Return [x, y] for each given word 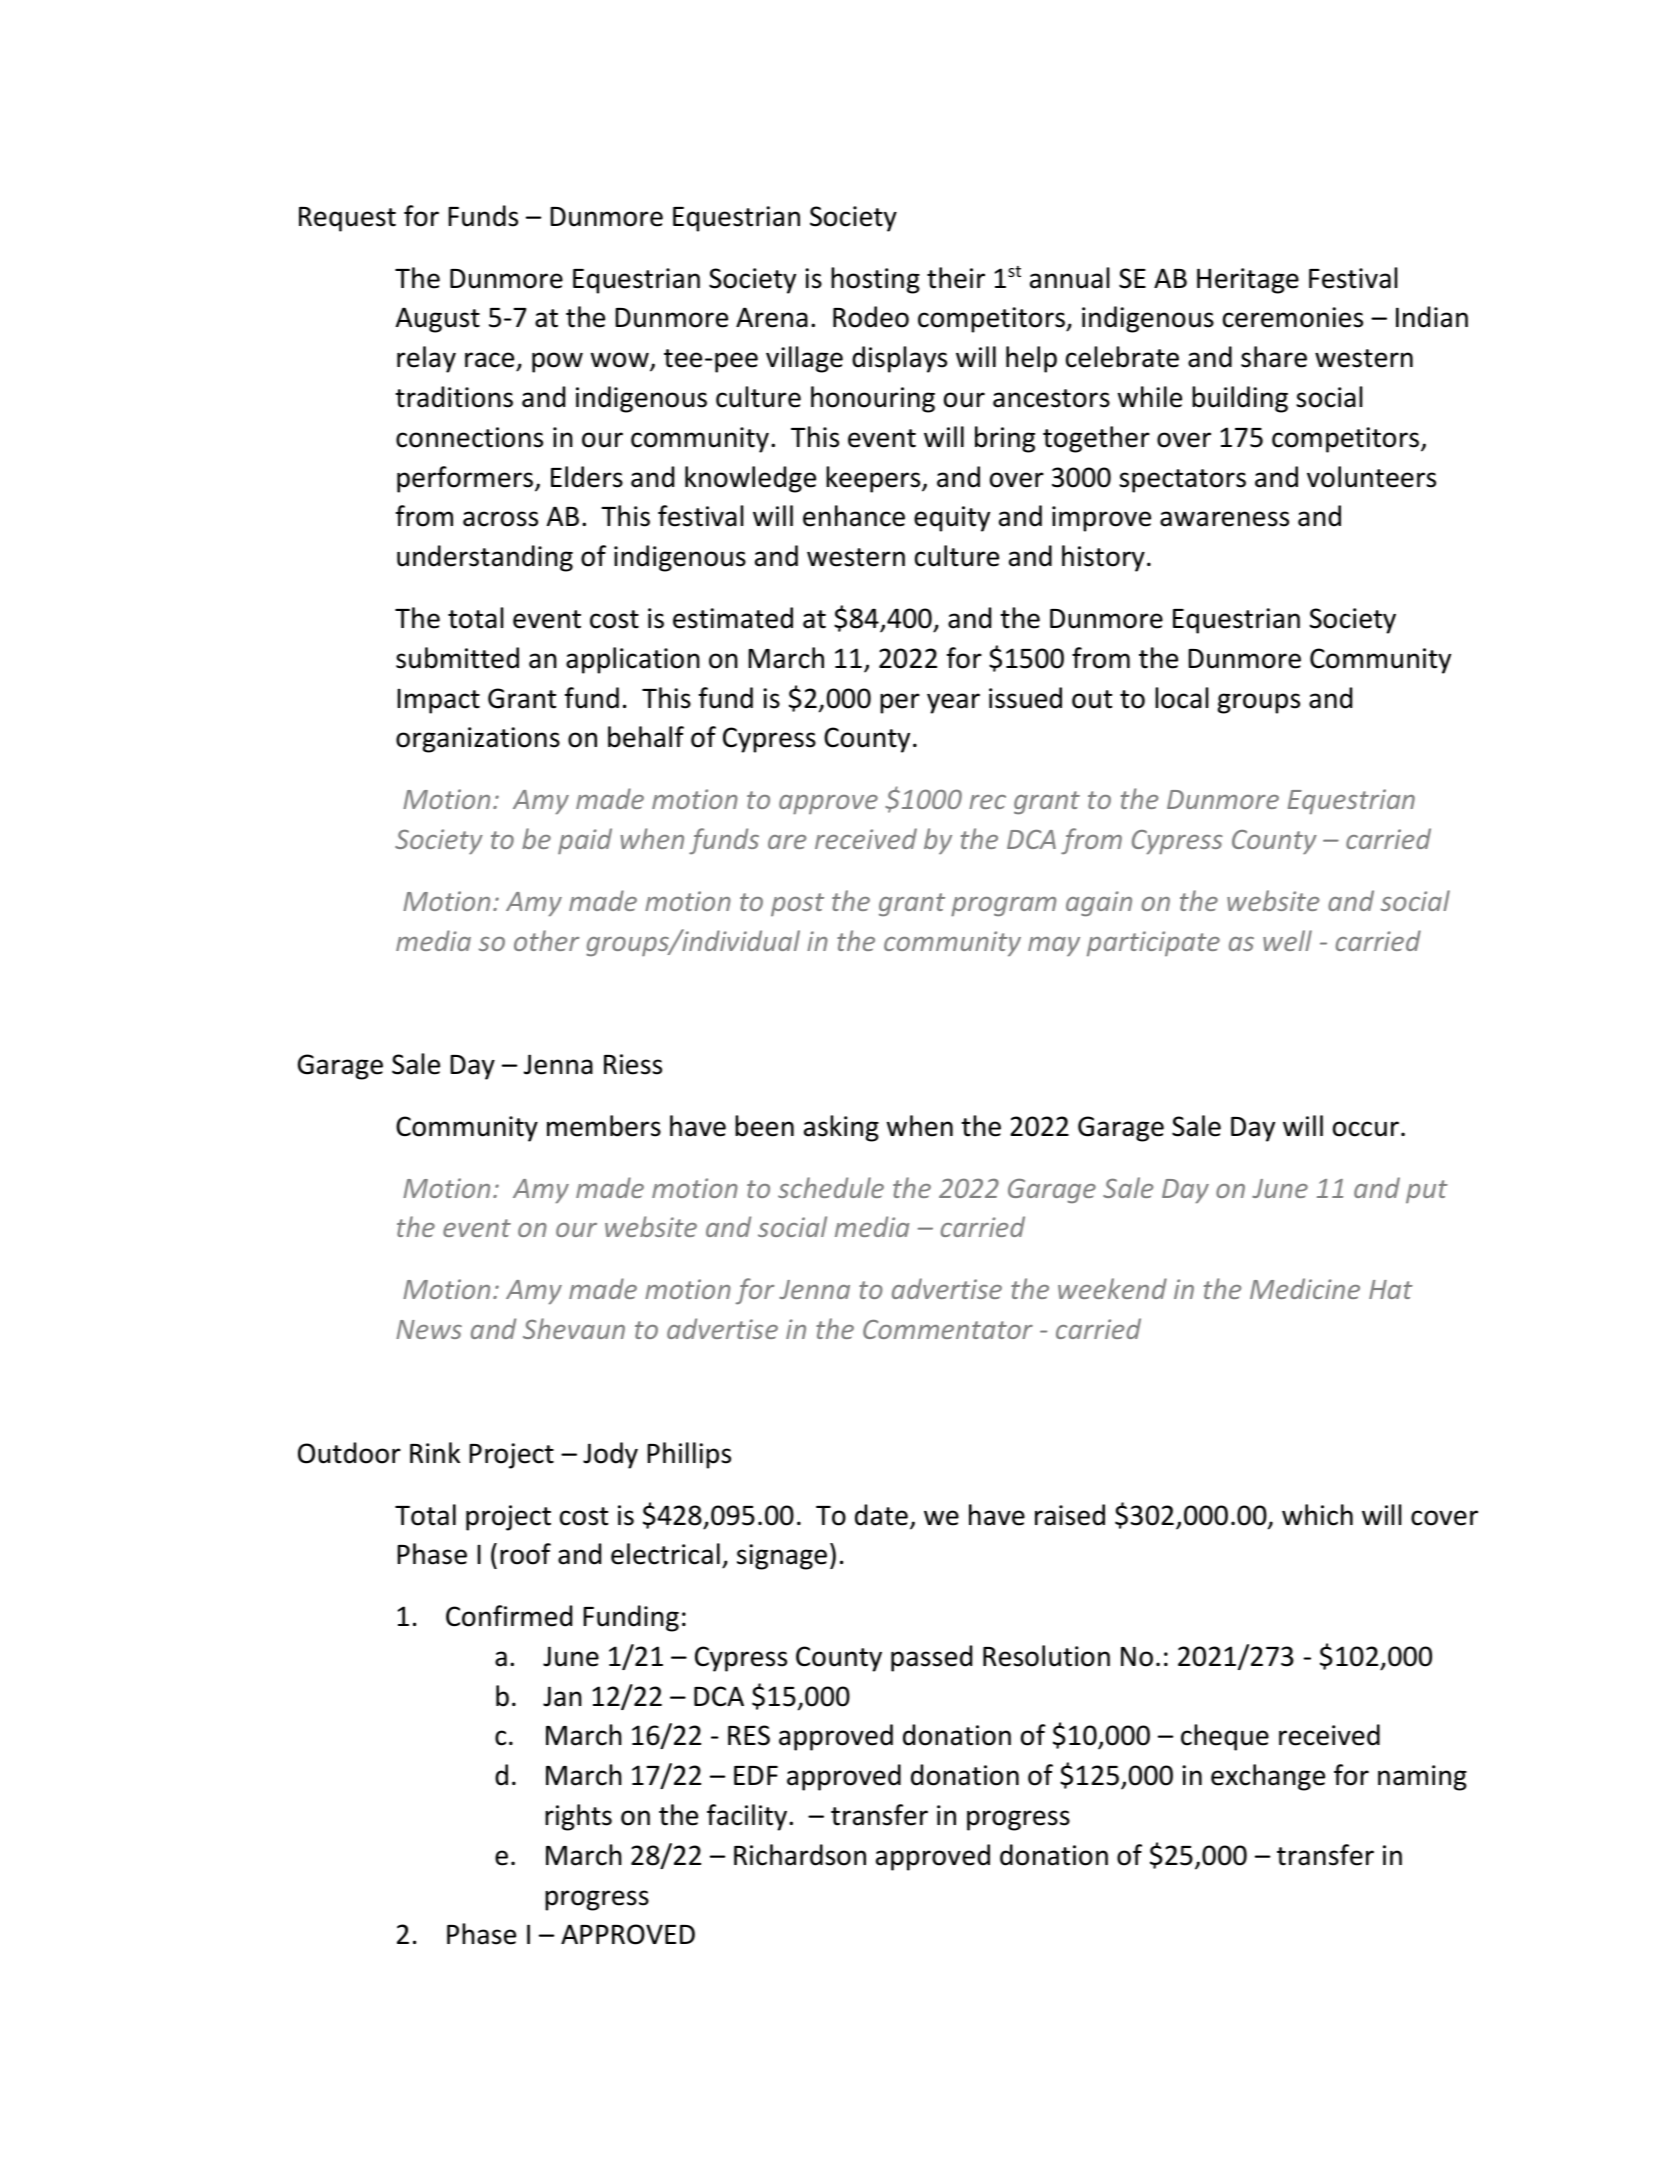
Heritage [1248, 281]
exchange [1268, 1777]
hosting [875, 280]
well [1287, 940]
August [438, 320]
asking [841, 1128]
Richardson [800, 1855]
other [546, 940]
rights [578, 1817]
